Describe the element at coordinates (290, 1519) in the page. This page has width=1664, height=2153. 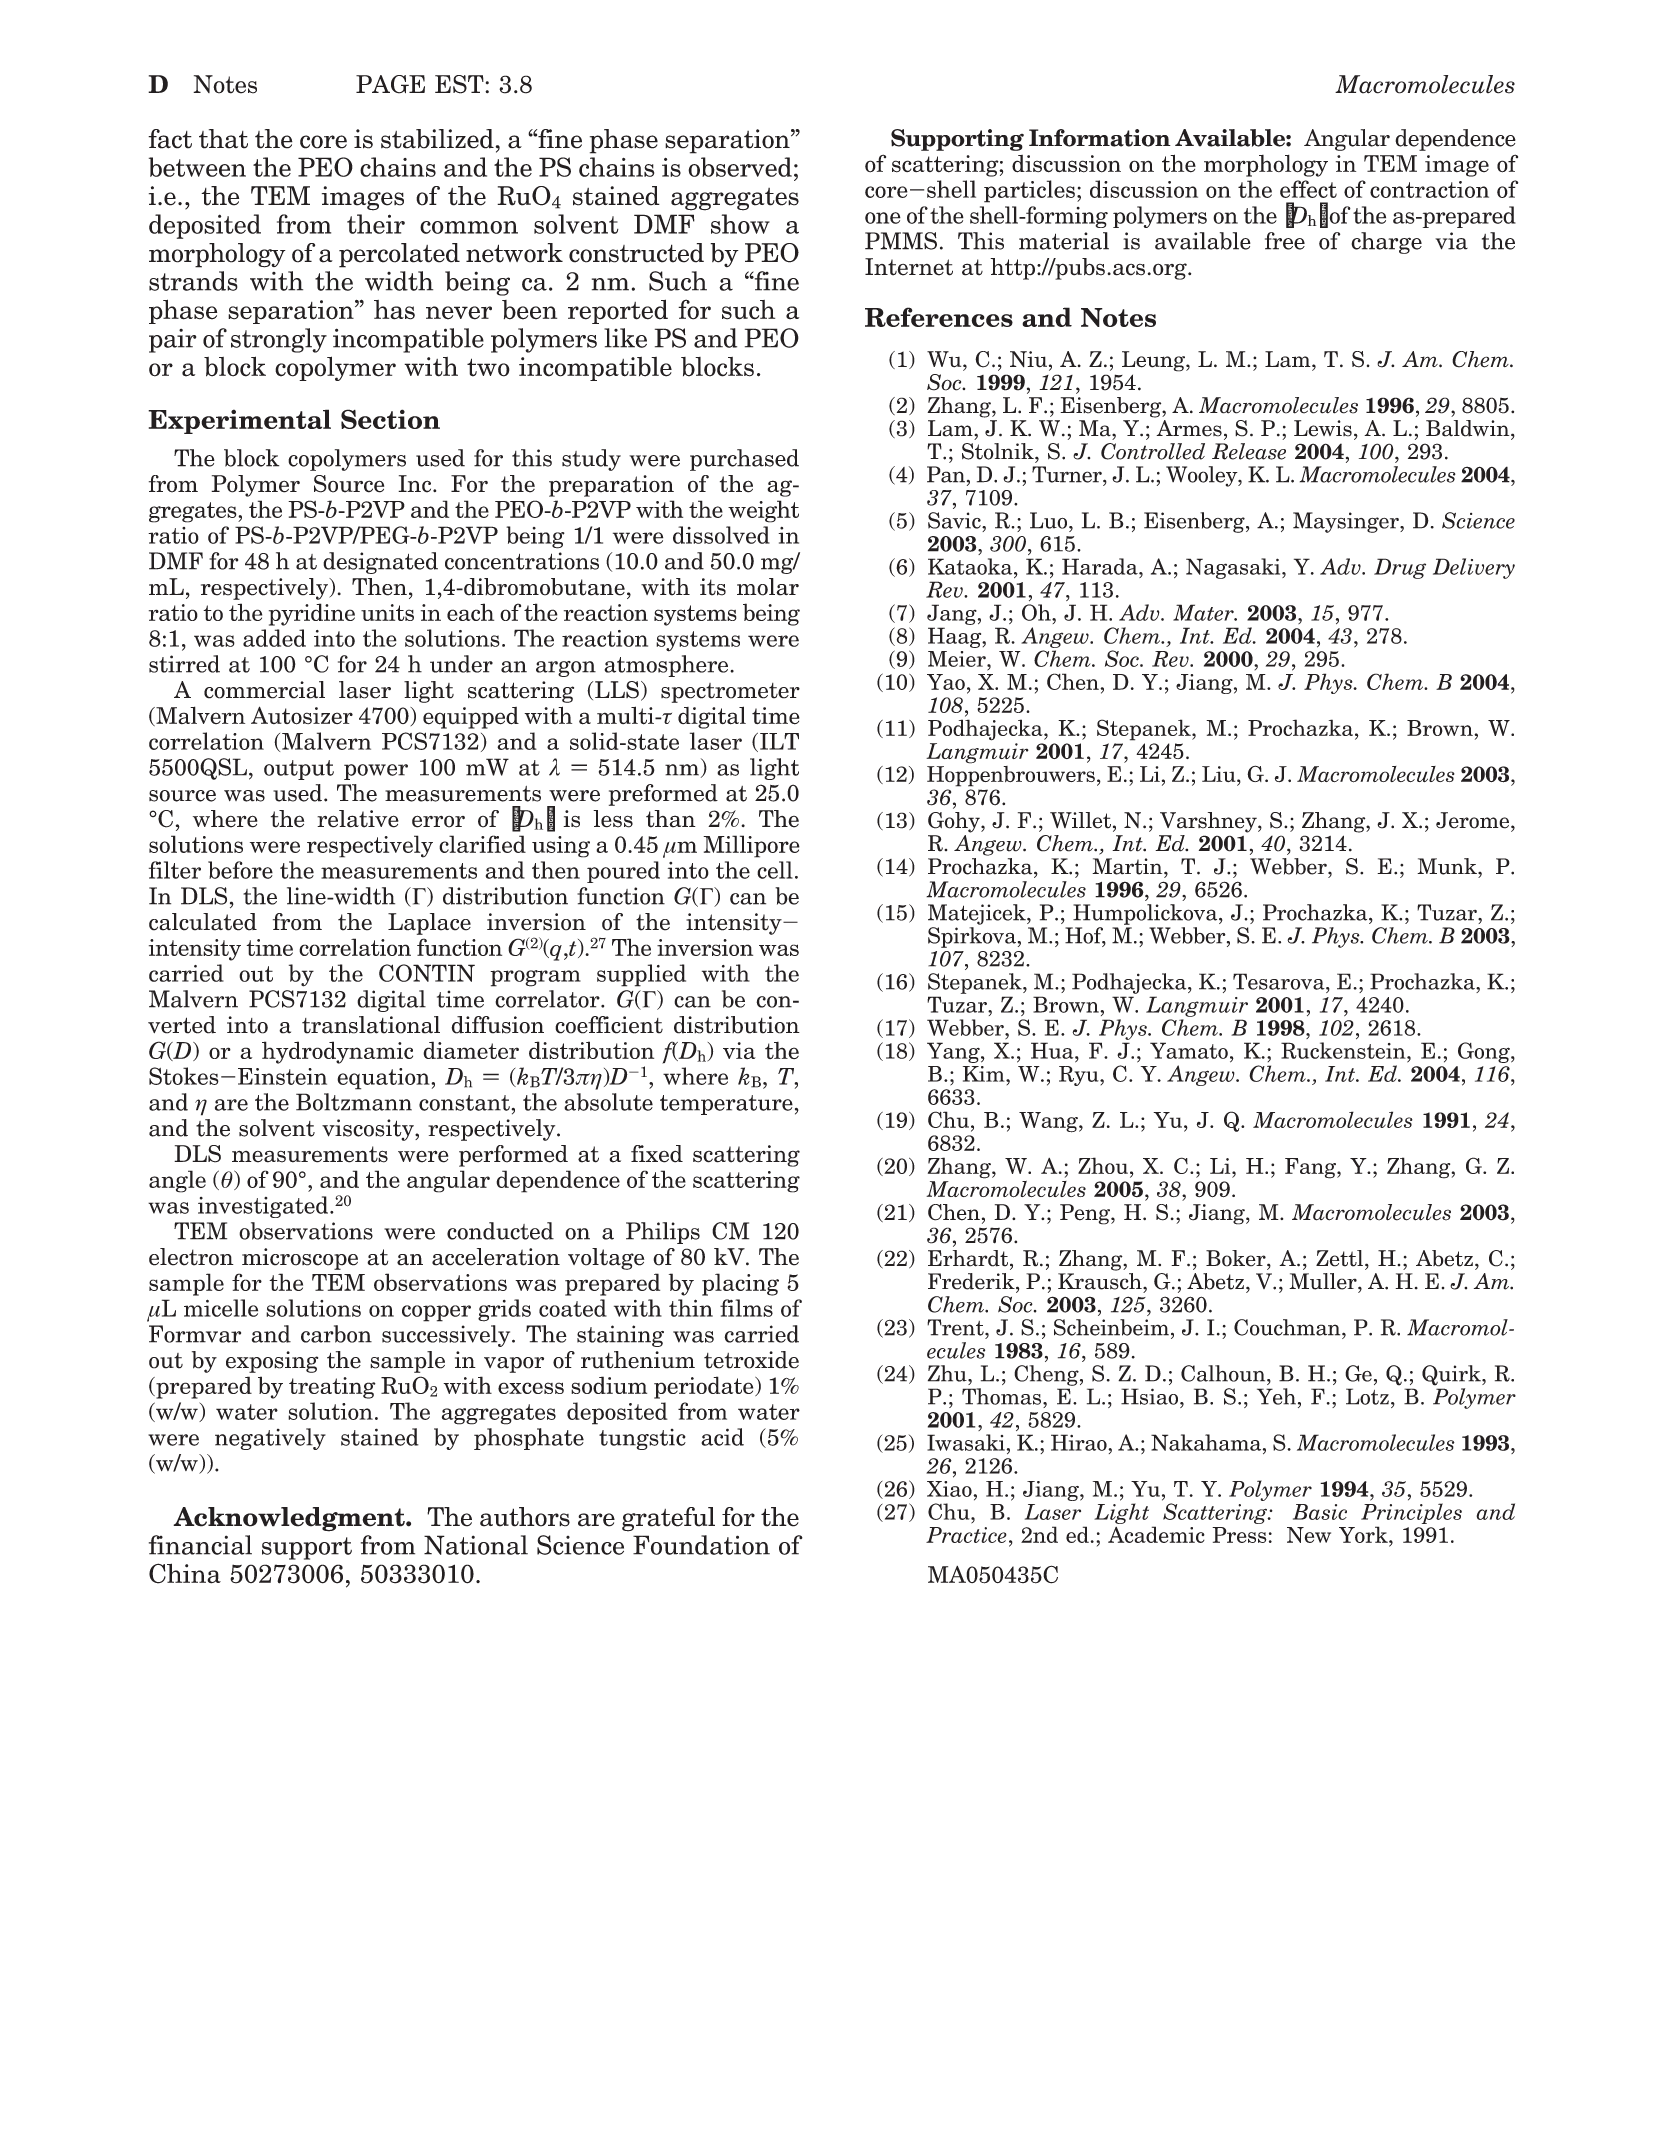
I see `Acknowledgment` at that location.
